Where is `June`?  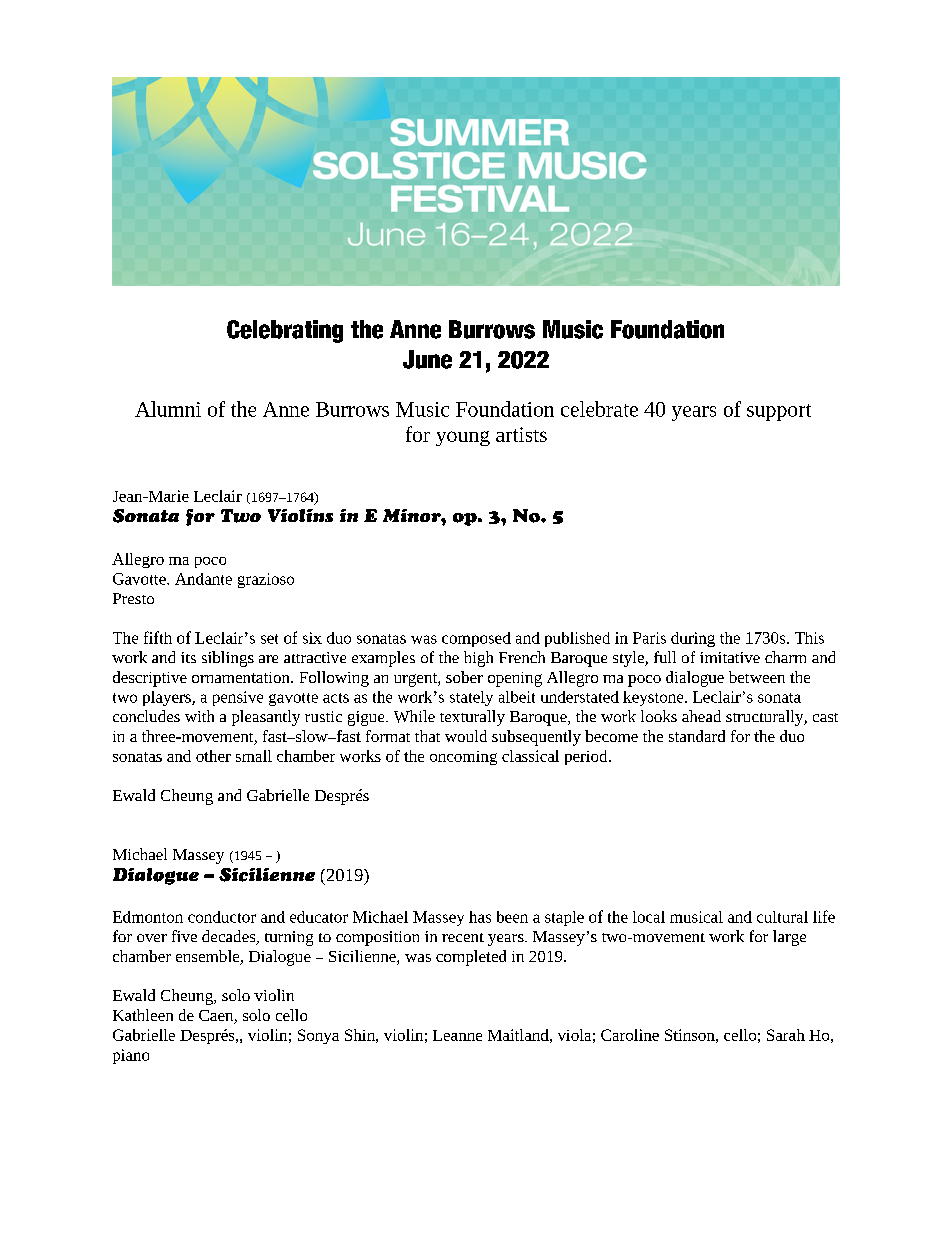 June is located at coordinates (427, 359).
